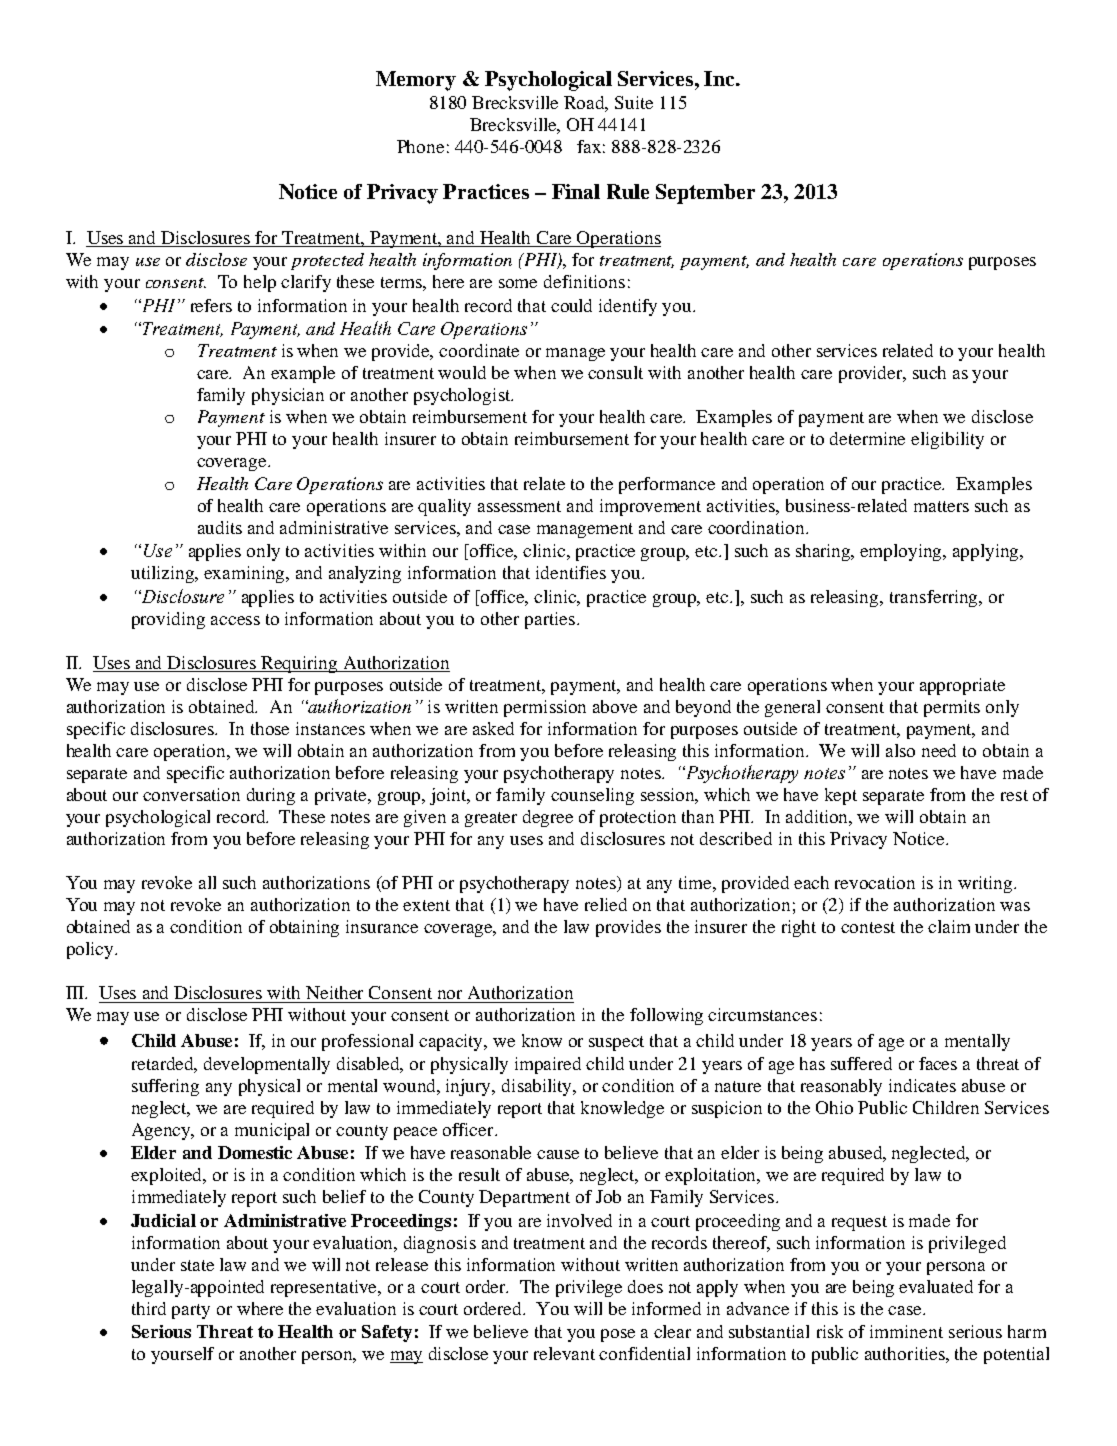 This document has height=1446, width=1117. Describe the element at coordinates (941, 506) in the document. I see `matters` at that location.
